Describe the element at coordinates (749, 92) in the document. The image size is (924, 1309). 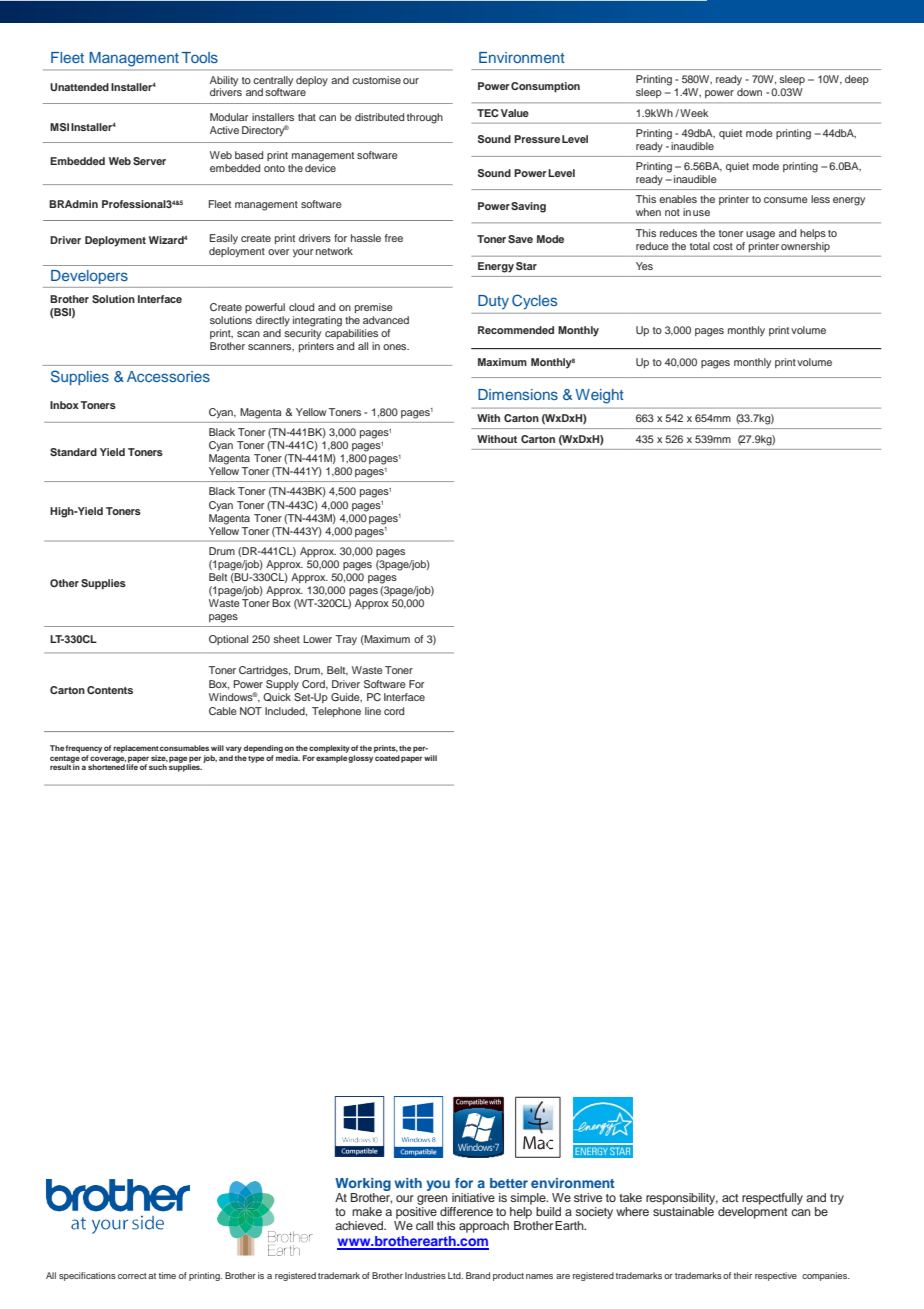
I see `down` at that location.
